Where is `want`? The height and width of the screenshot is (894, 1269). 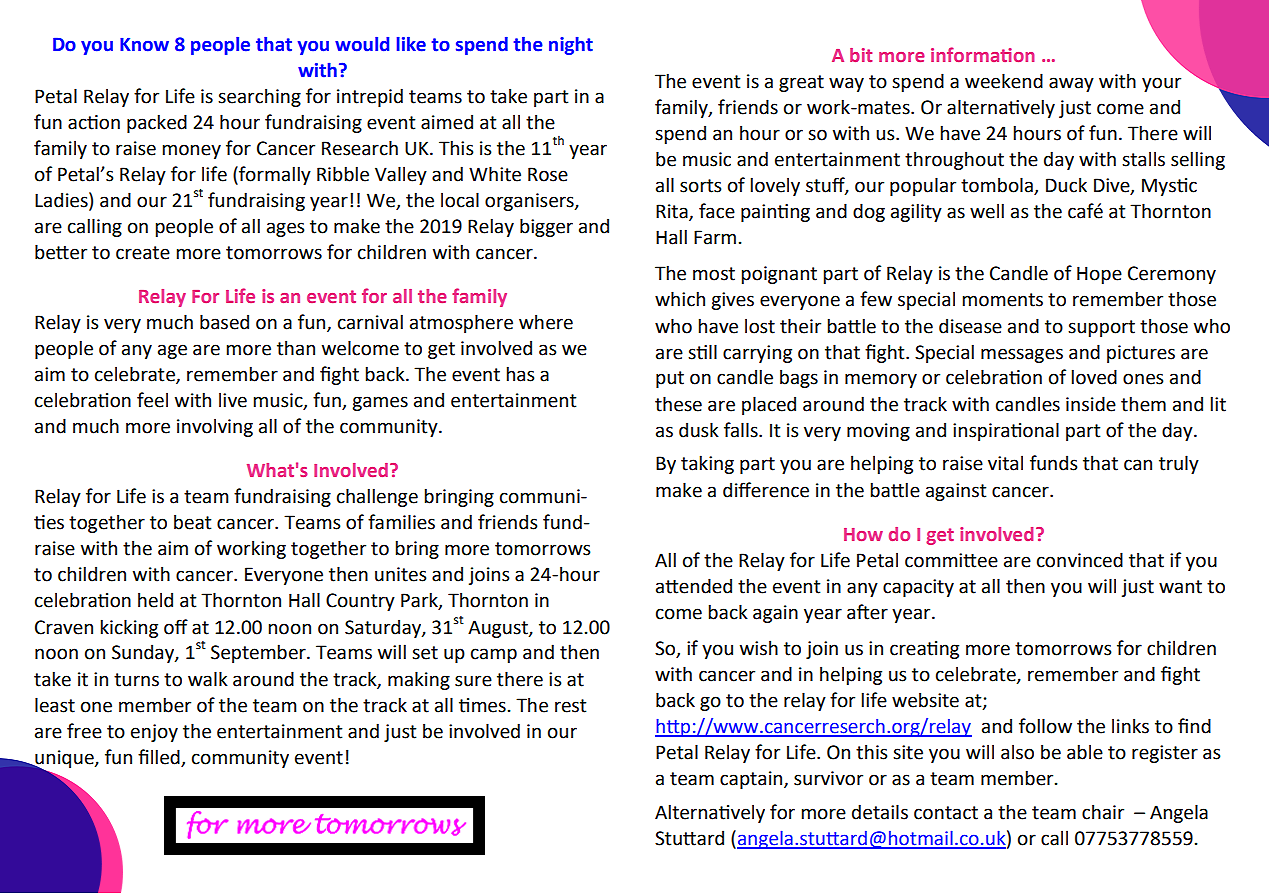 want is located at coordinates (1180, 587).
